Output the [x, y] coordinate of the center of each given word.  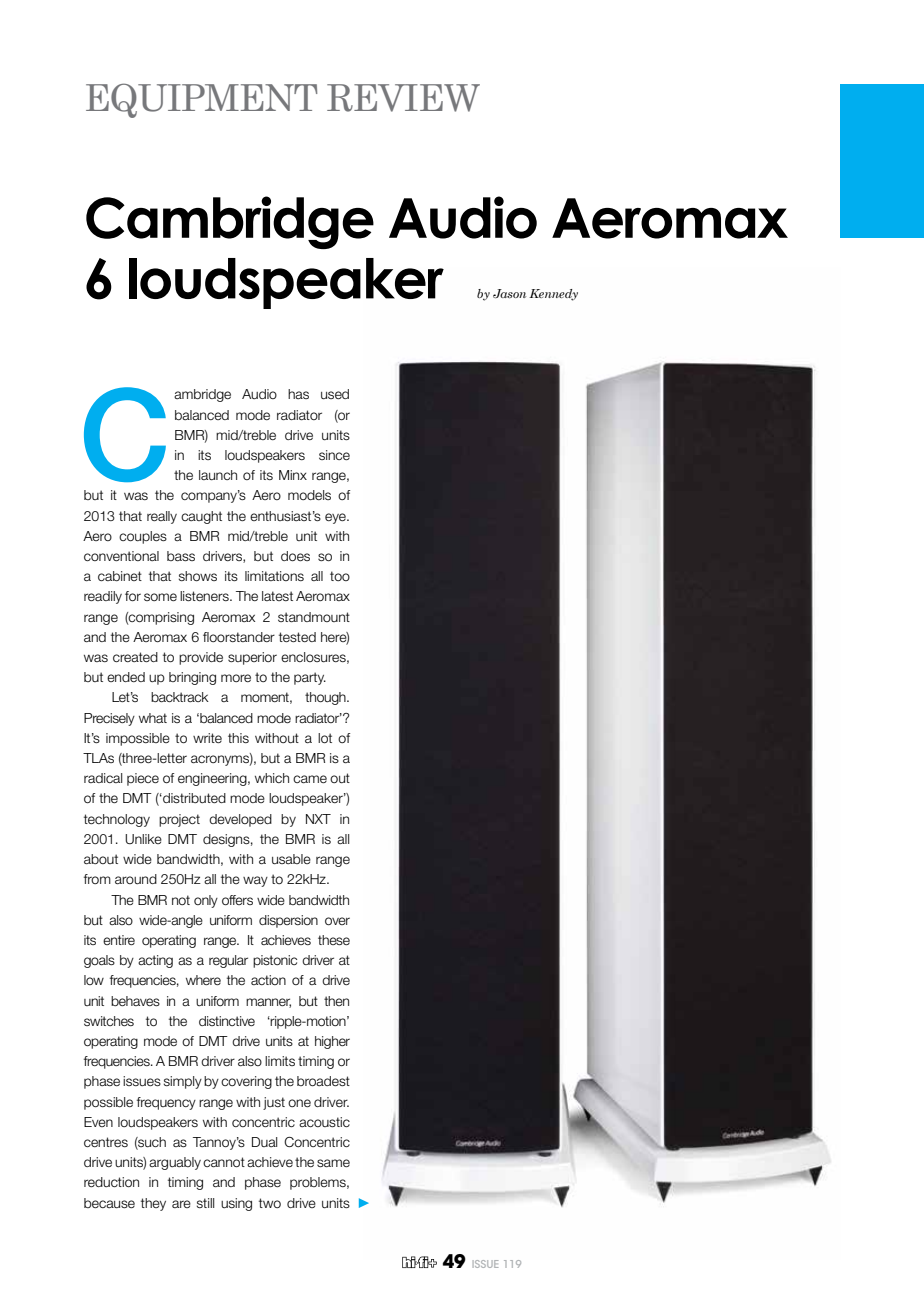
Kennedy [553, 295]
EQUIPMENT [201, 100]
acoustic [324, 1122]
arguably [175, 1163]
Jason [509, 293]
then [336, 1001]
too [340, 576]
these [334, 940]
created [135, 657]
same [333, 1163]
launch [218, 475]
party [310, 678]
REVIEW [403, 98]
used [335, 394]
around [136, 879]
